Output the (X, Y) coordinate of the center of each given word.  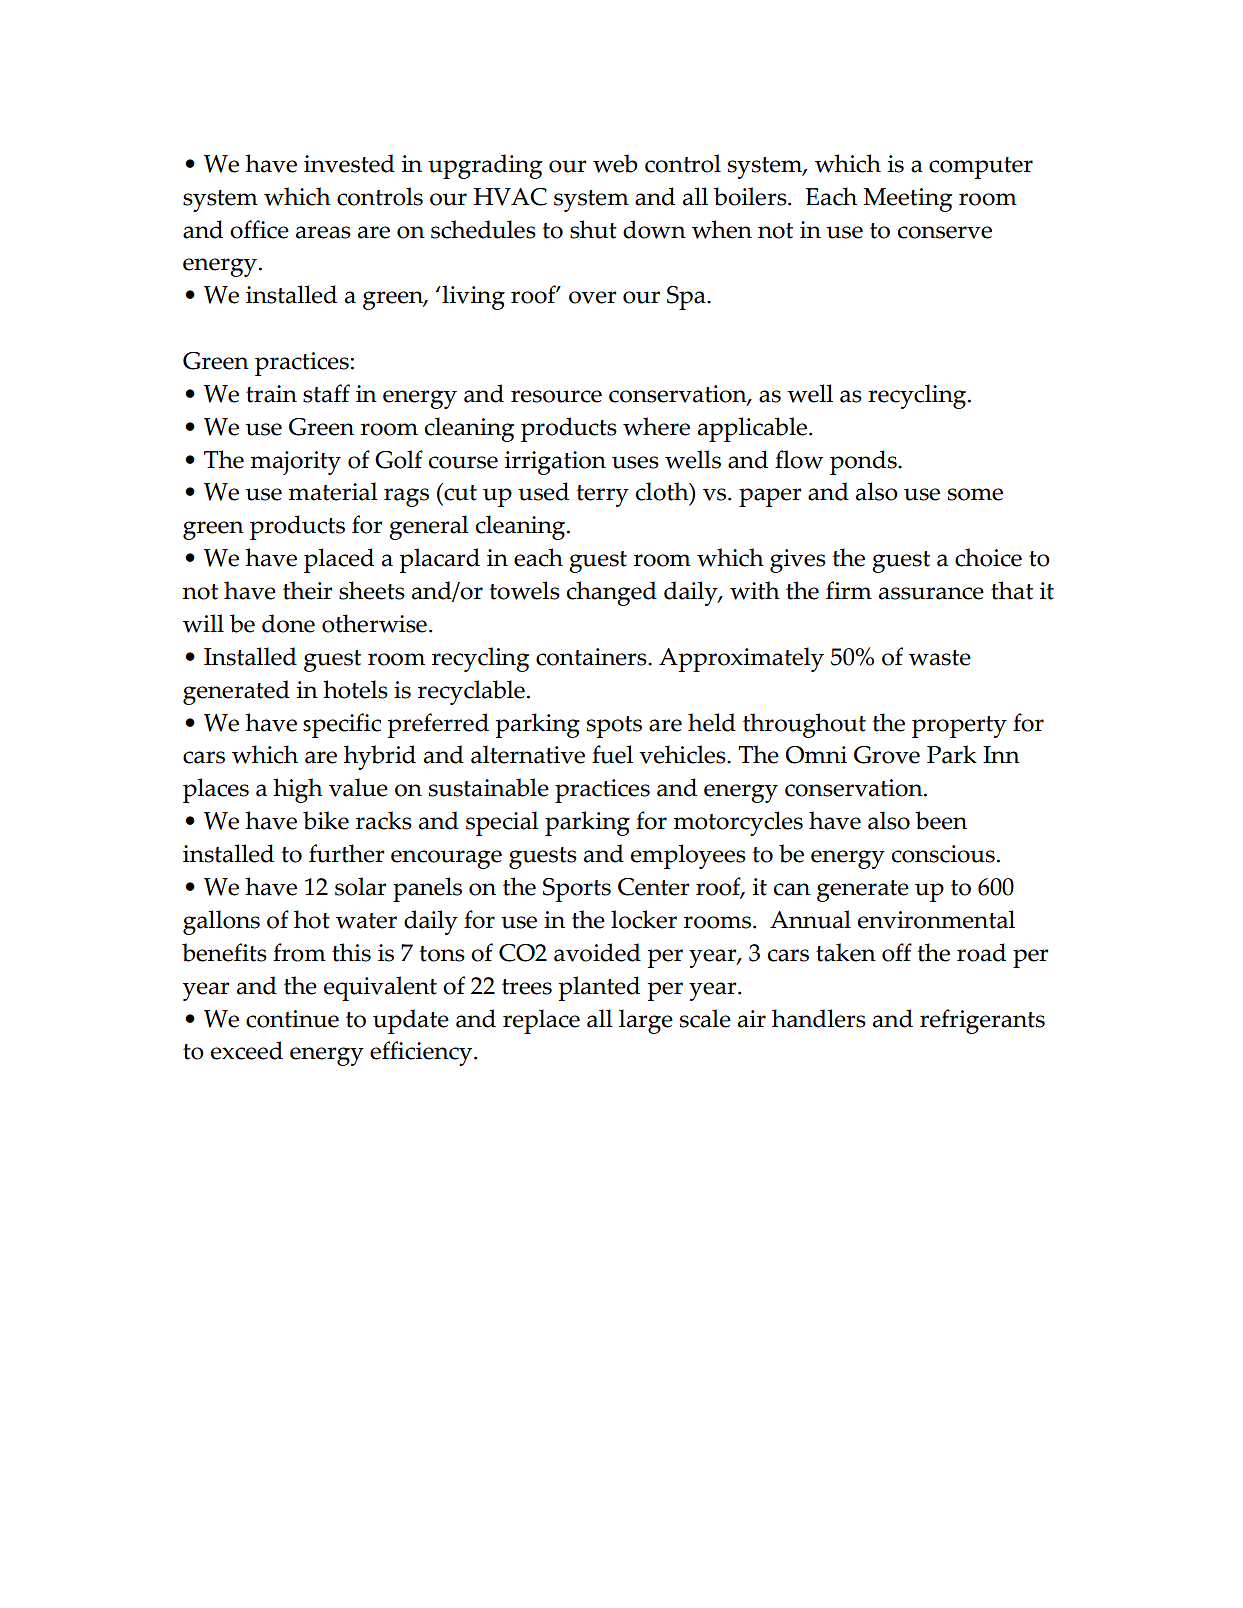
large (646, 1021)
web (615, 163)
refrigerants (982, 1021)
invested (349, 163)
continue (292, 1019)
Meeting (907, 200)
